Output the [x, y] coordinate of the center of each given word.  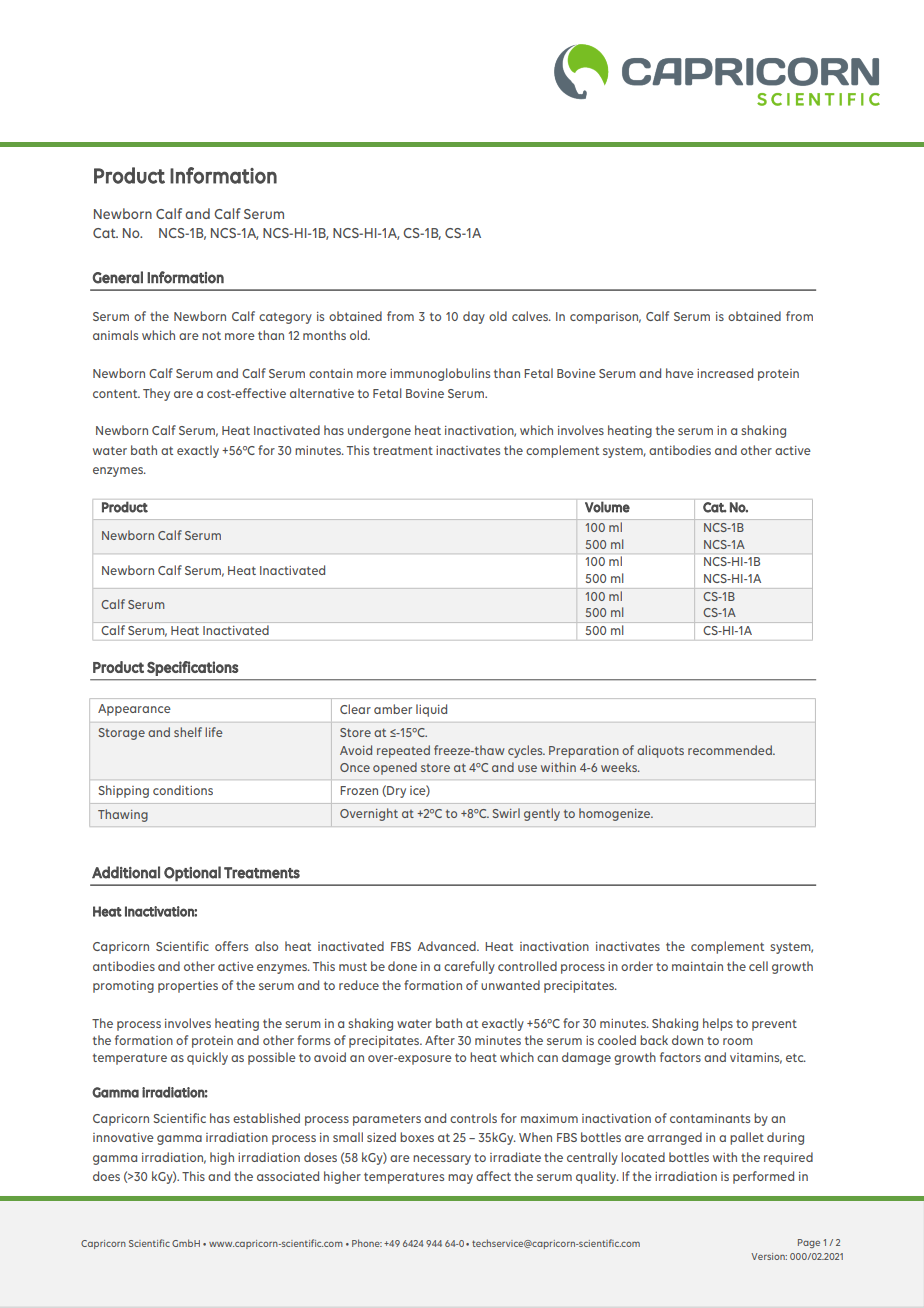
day [474, 317]
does [106, 1176]
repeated [403, 751]
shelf [188, 732]
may [460, 1179]
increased [725, 373]
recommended [731, 750]
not [211, 335]
